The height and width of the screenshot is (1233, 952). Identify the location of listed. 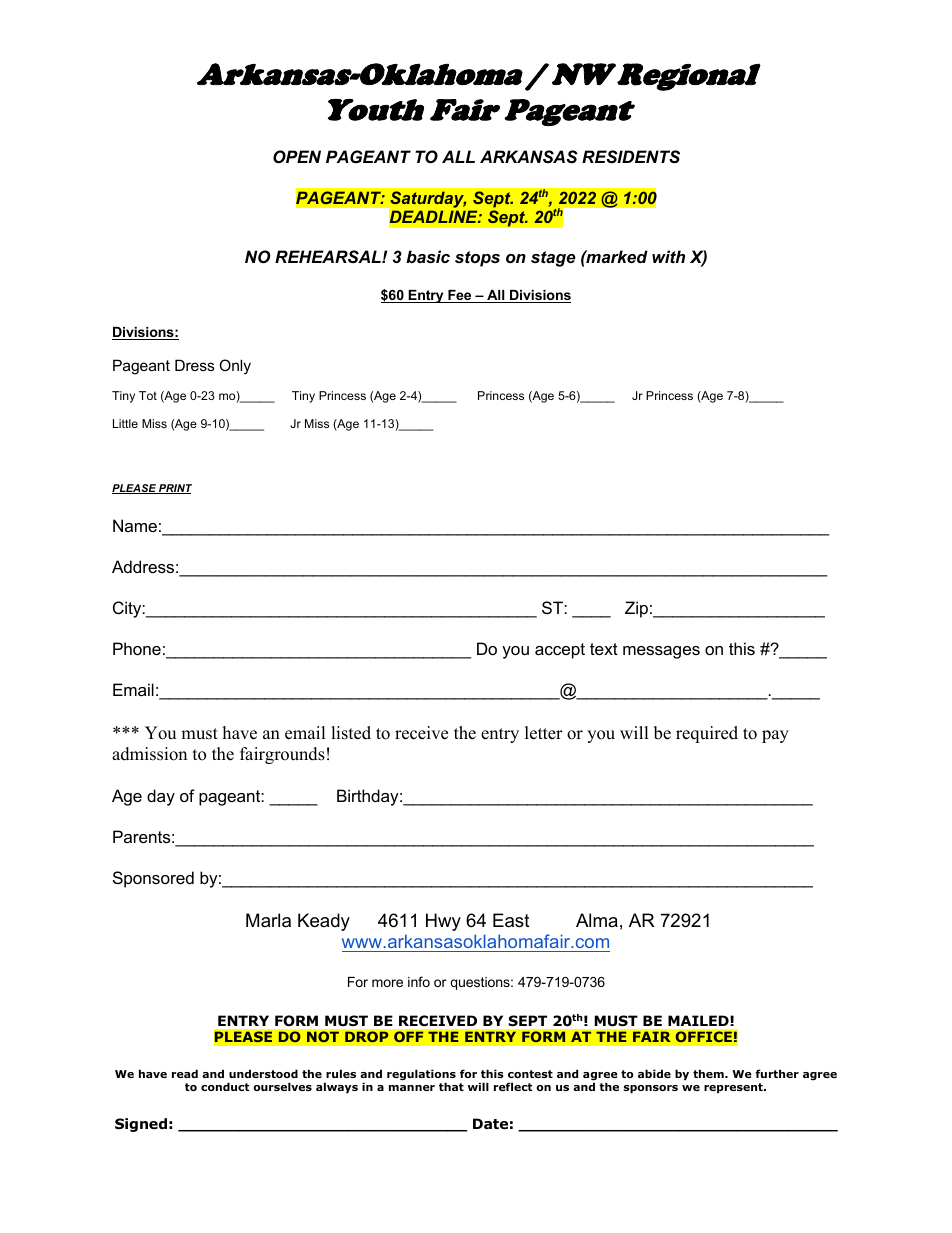
(351, 733).
